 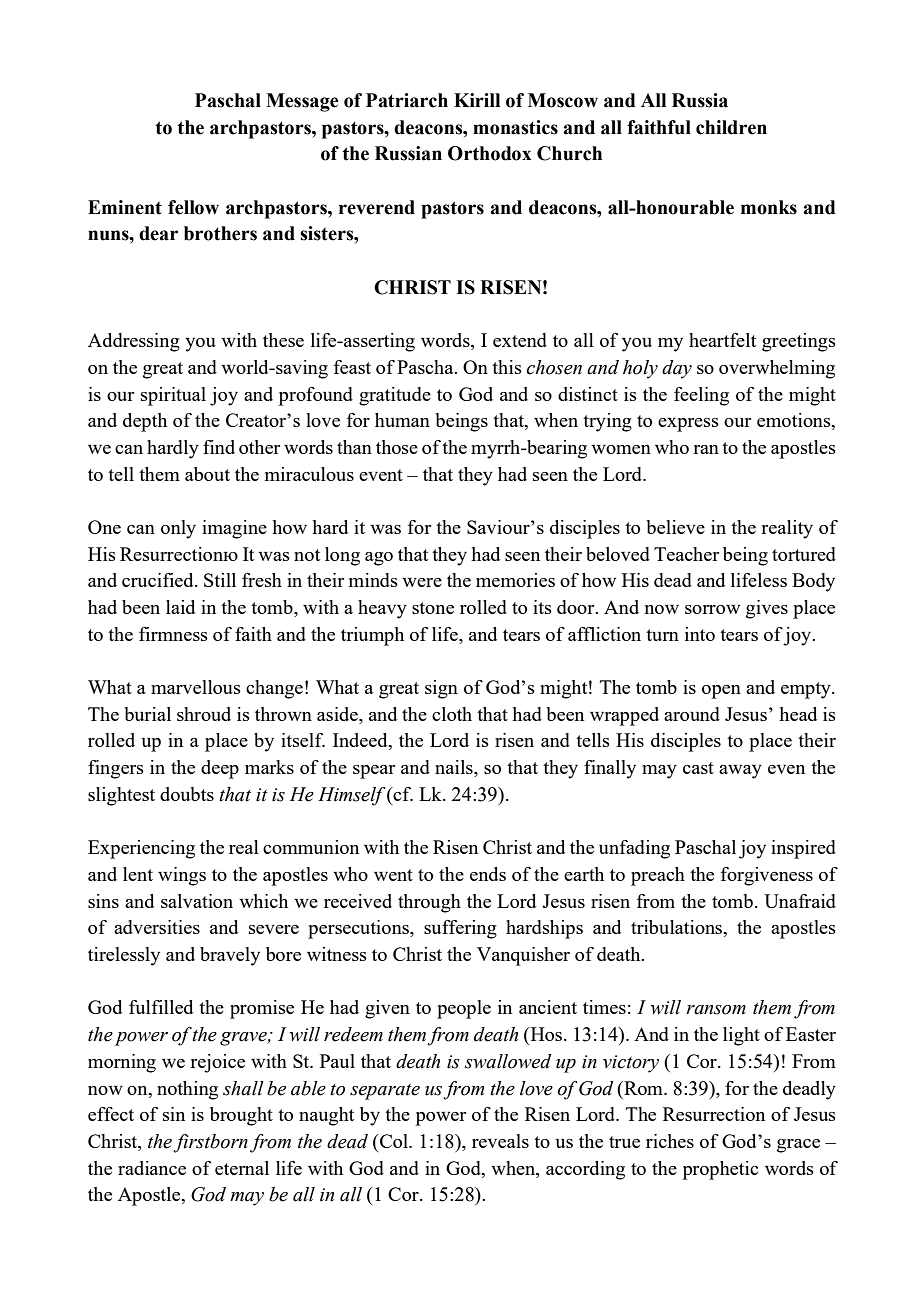 What do you see at coordinates (740, 772) in the document?
I see `away` at bounding box center [740, 772].
